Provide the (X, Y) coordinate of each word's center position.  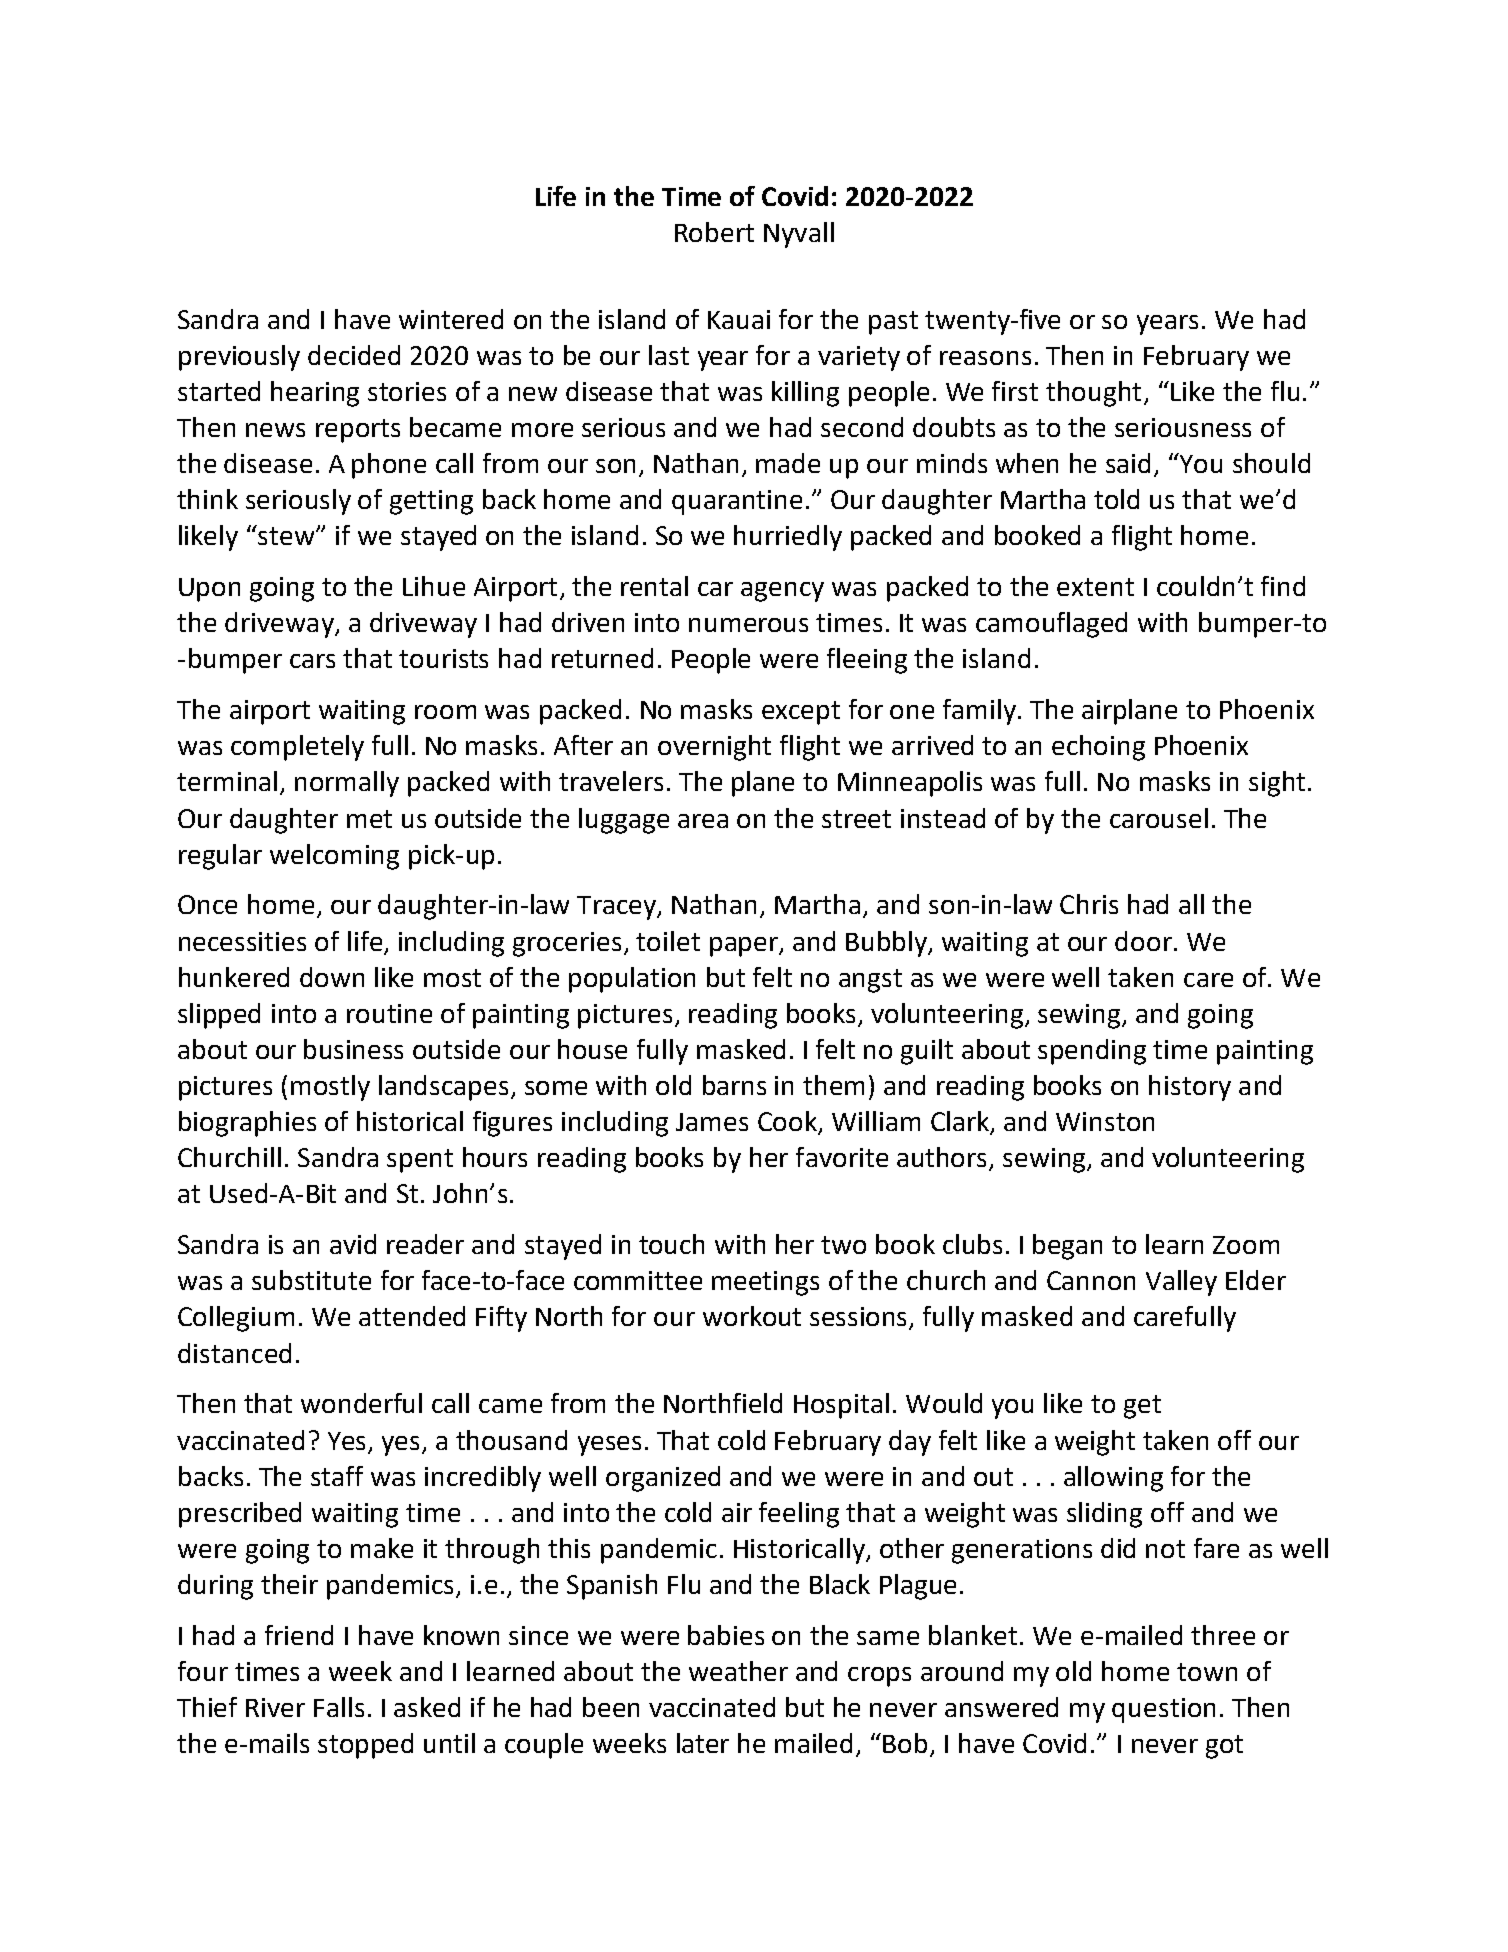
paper (745, 947)
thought (1093, 394)
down (332, 977)
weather (738, 1671)
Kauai (739, 319)
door (1143, 941)
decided (354, 355)
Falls (339, 1707)
